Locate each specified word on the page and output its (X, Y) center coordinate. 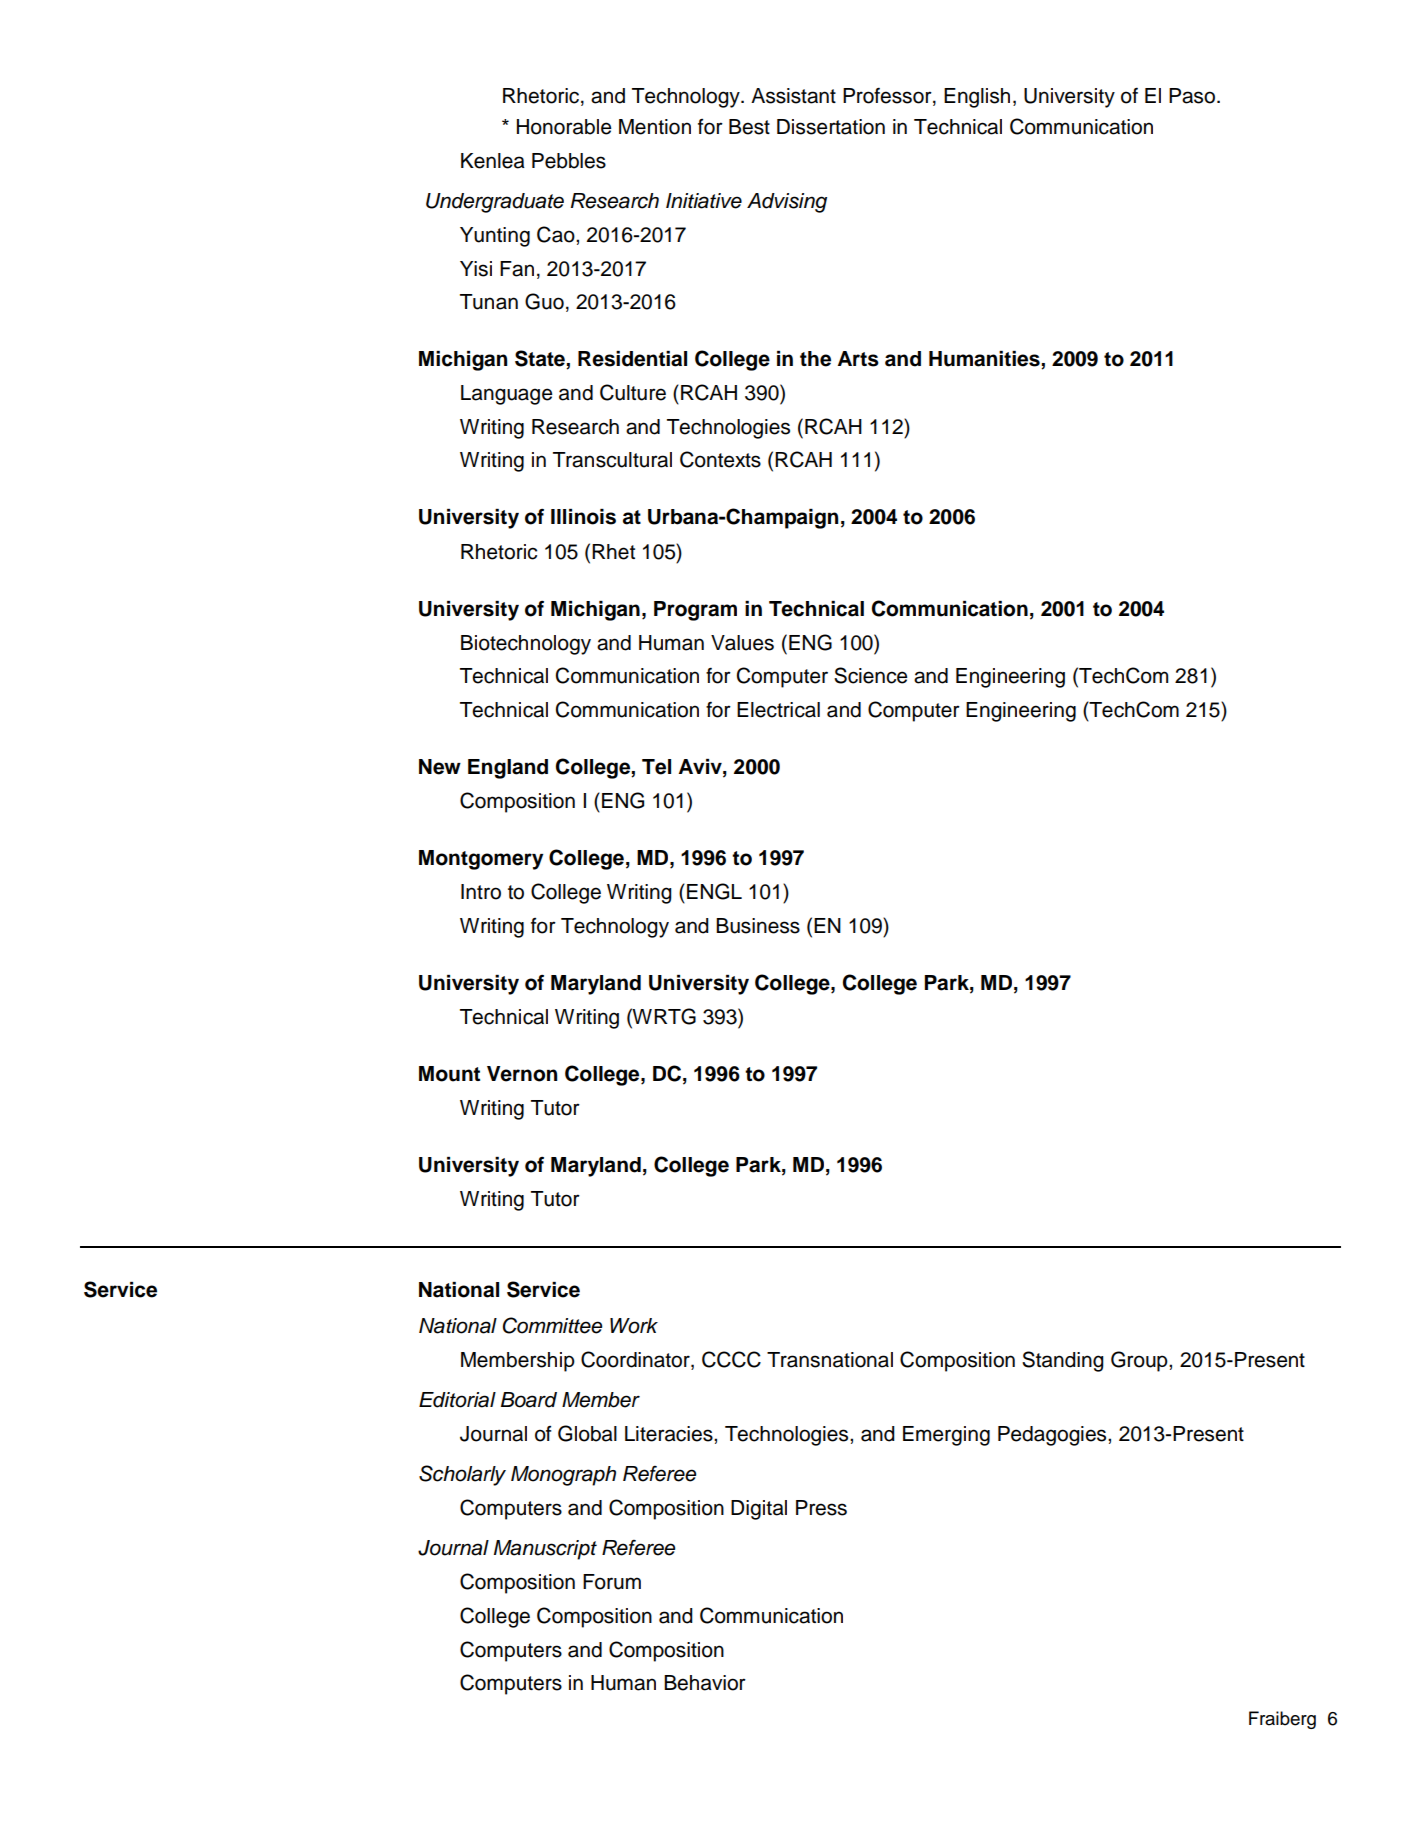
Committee (552, 1325)
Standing (1063, 1361)
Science (870, 675)
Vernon (522, 1074)
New (440, 767)
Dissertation (831, 127)
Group (1140, 1361)
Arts (858, 359)
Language (506, 395)
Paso (1193, 96)
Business (758, 926)
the (815, 359)
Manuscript (545, 1550)
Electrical (778, 710)
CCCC (731, 1359)
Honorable (564, 127)
